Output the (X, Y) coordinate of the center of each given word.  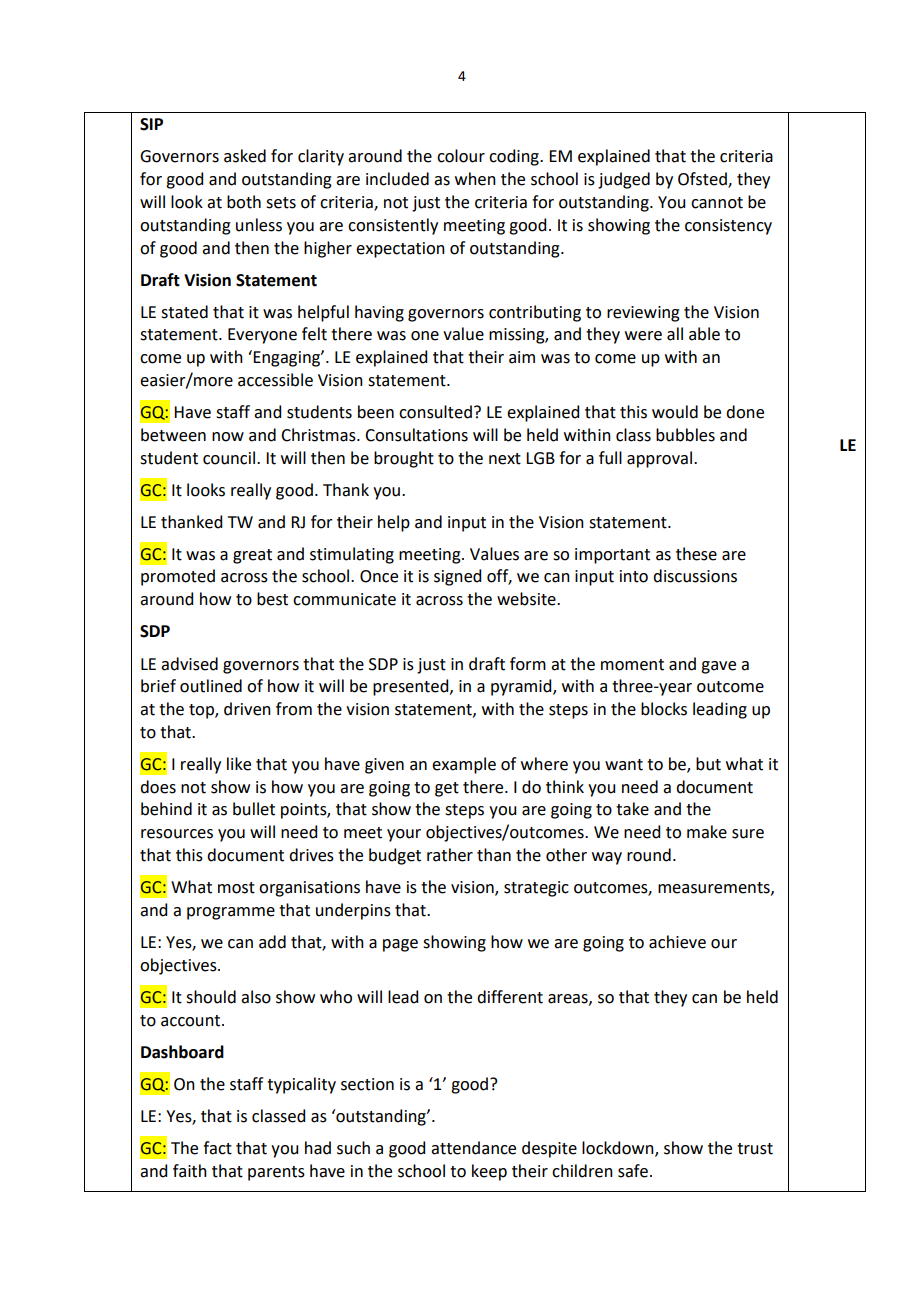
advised (189, 664)
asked (245, 156)
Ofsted (703, 180)
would (675, 412)
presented (412, 687)
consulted (435, 412)
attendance (473, 1148)
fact (217, 1148)
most (236, 888)
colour (461, 156)
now (228, 437)
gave (718, 667)
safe (633, 1171)
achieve (677, 942)
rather (450, 855)
